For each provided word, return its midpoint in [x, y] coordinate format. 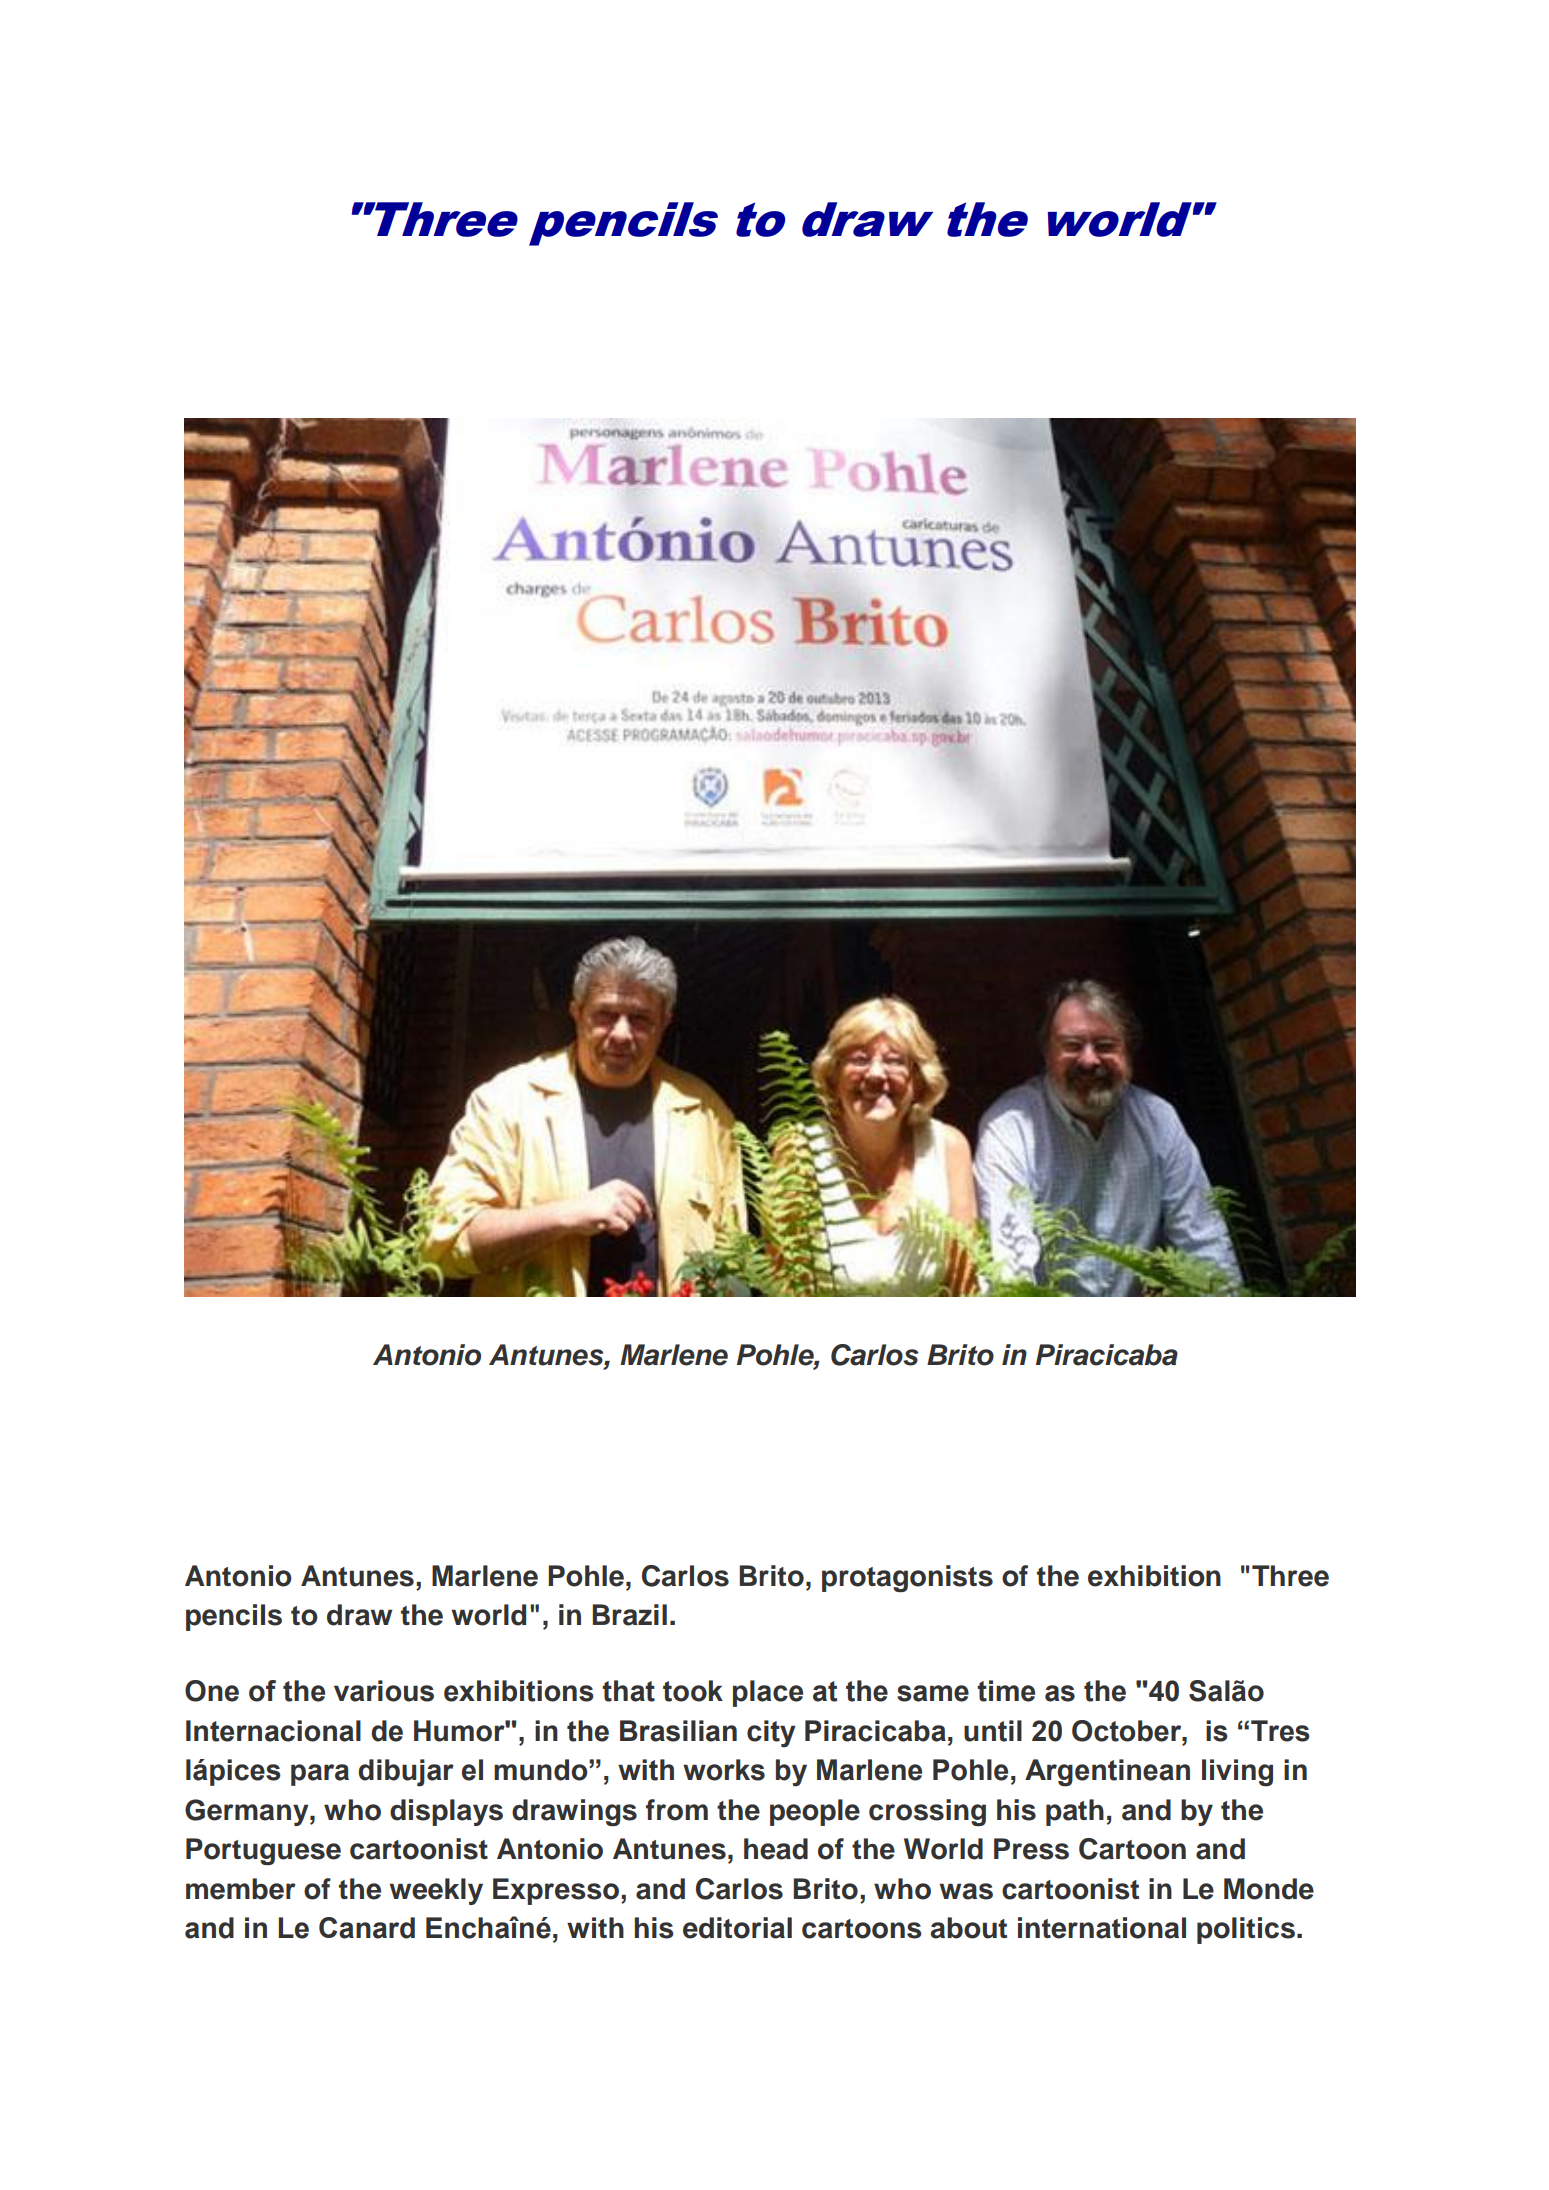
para [320, 1775]
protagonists [907, 1578]
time [1006, 1691]
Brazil [629, 1615]
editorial [737, 1928]
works [724, 1770]
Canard [367, 1928]
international [1102, 1928]
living [1237, 1773]
